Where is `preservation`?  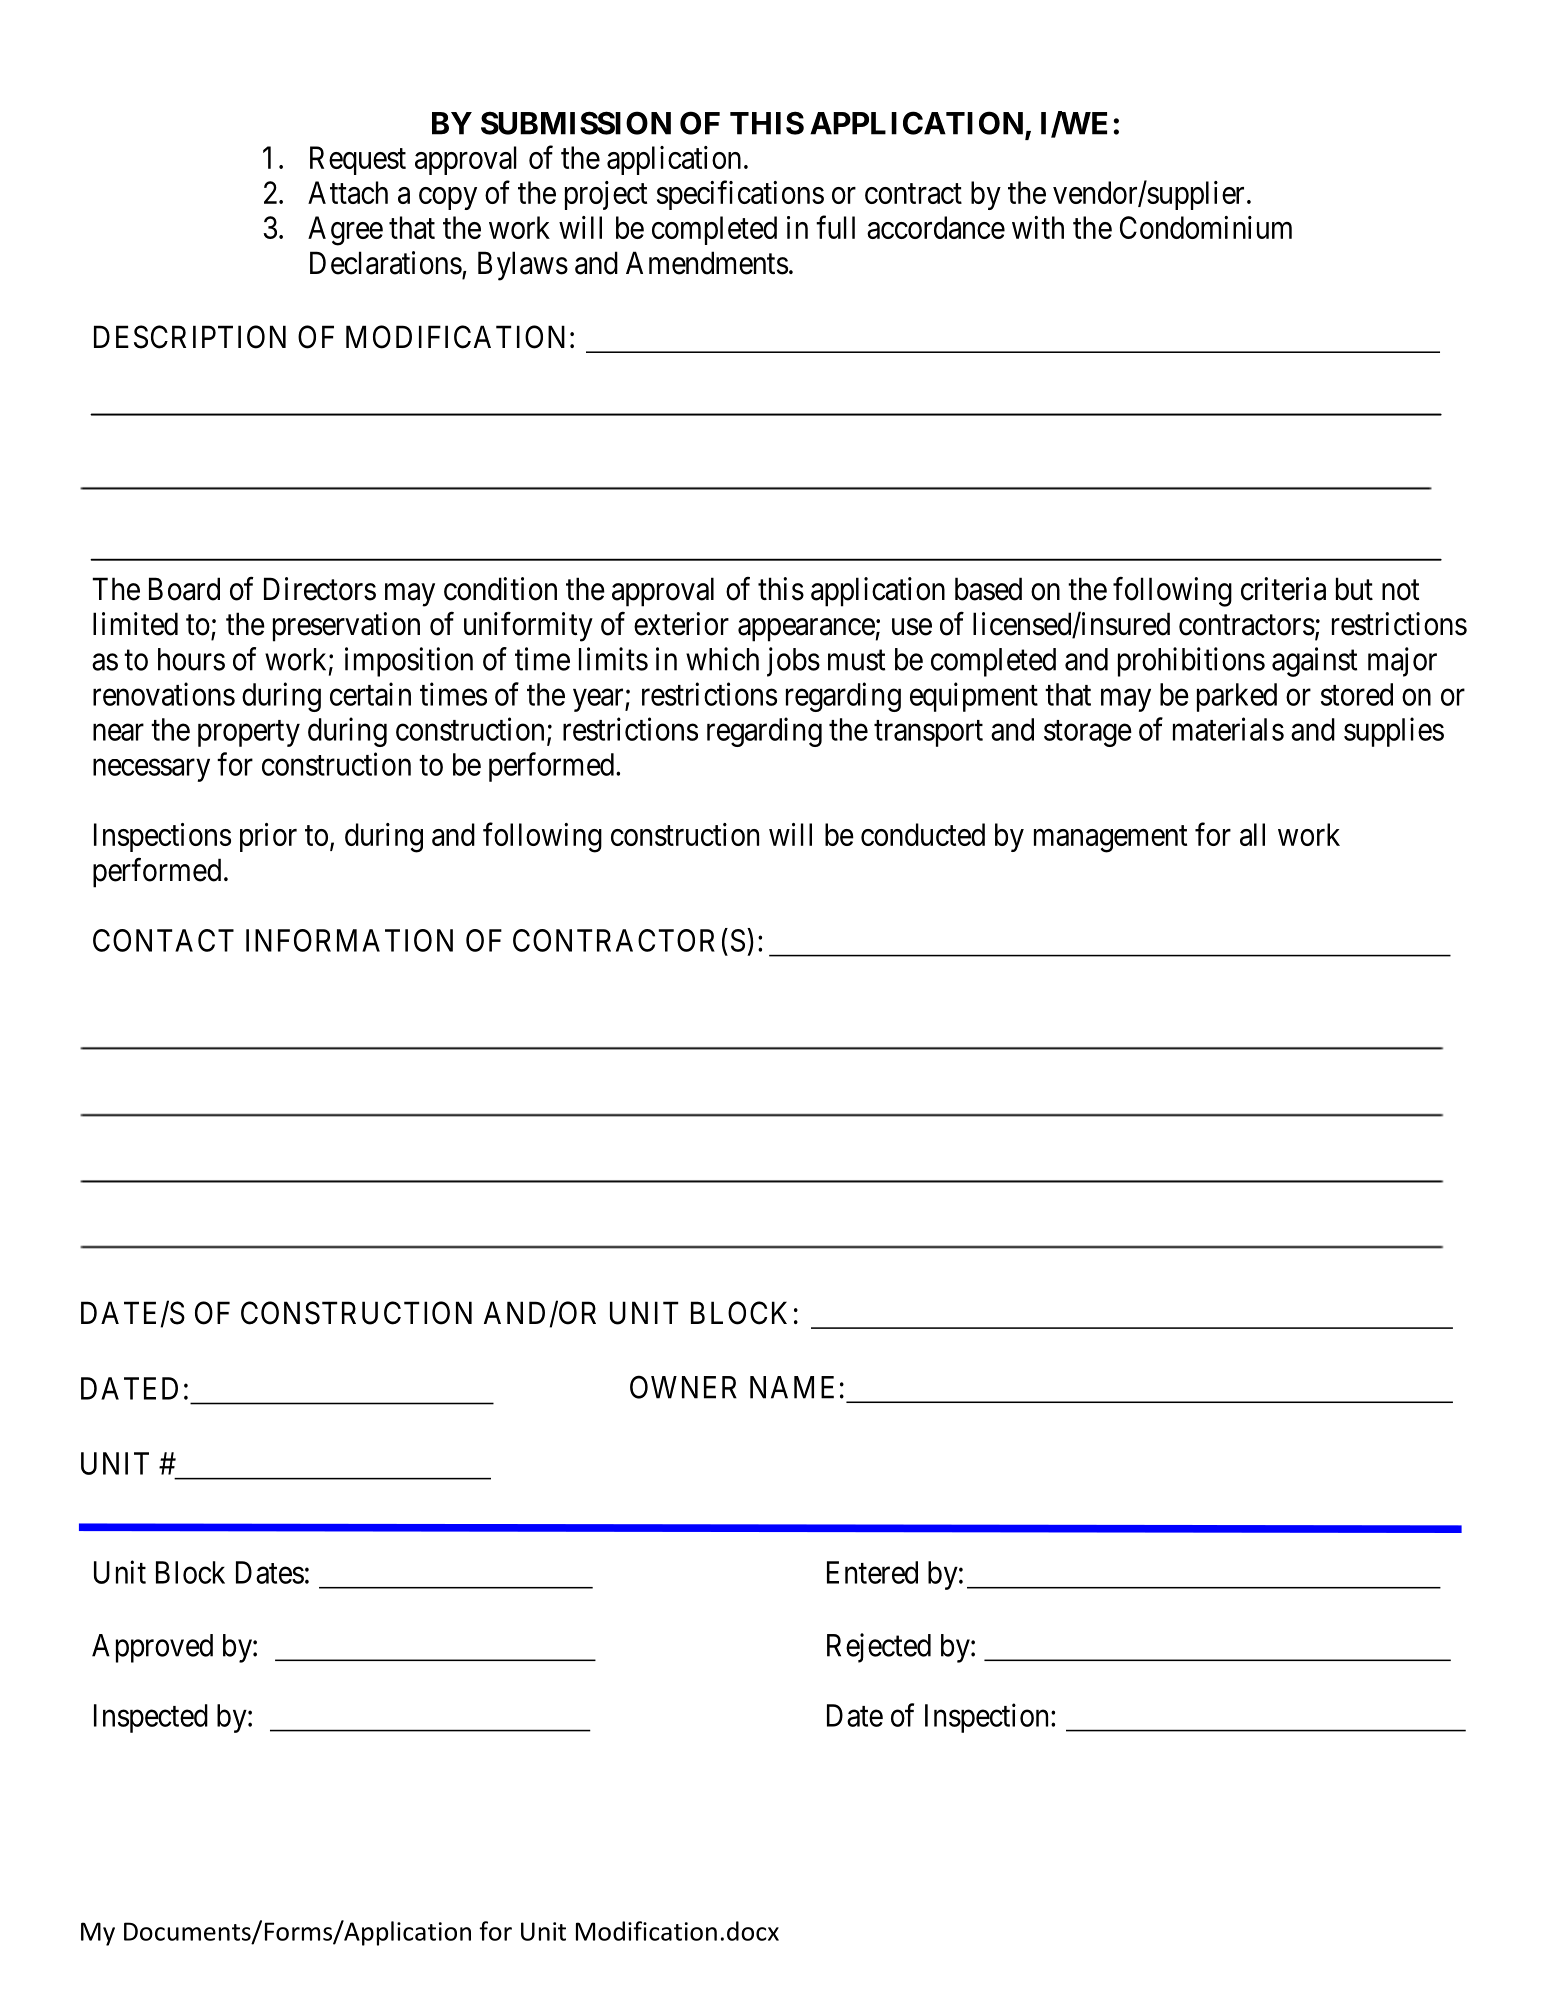 preservation is located at coordinates (346, 627).
